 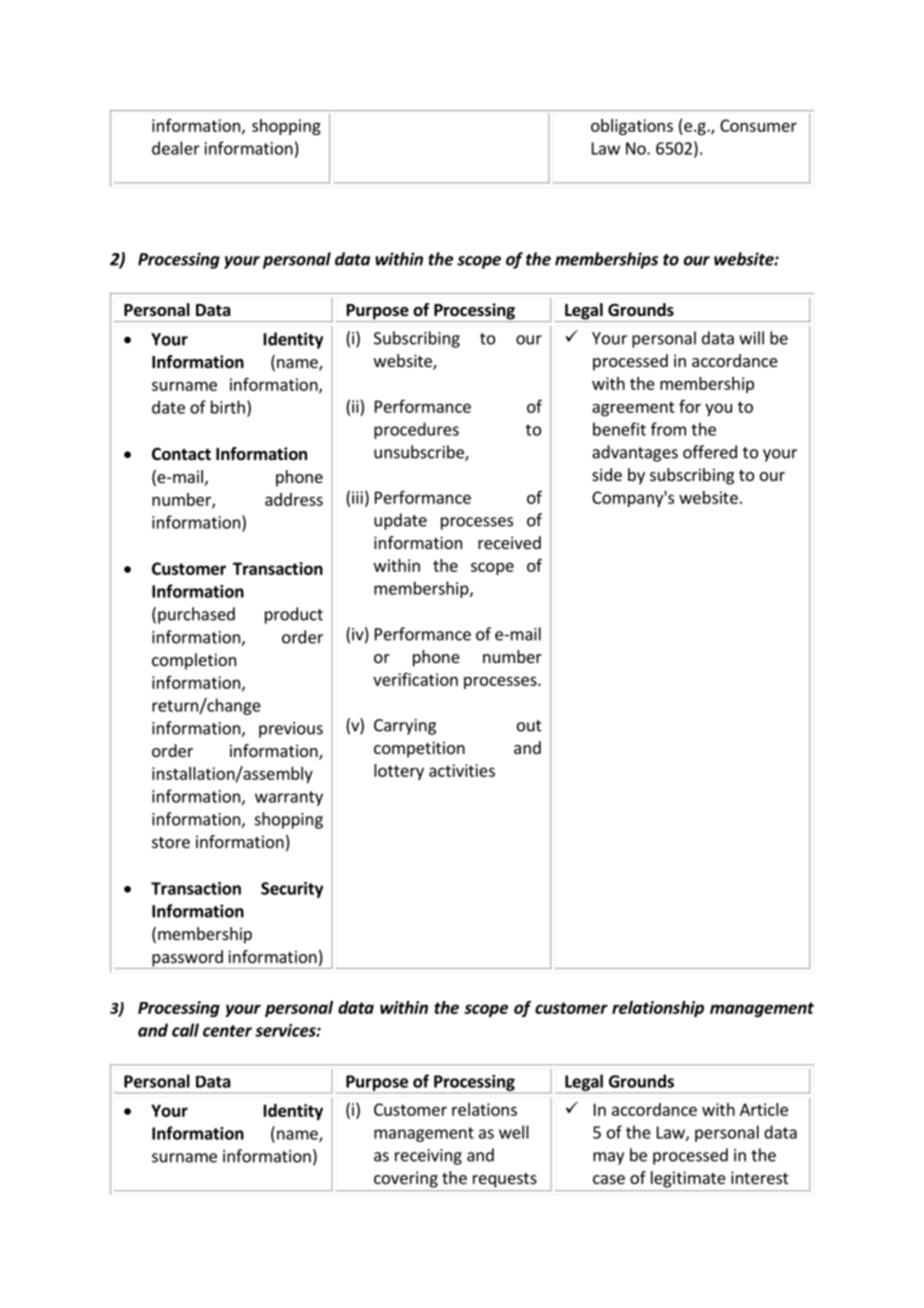 I want to click on warranty, so click(x=289, y=798).
